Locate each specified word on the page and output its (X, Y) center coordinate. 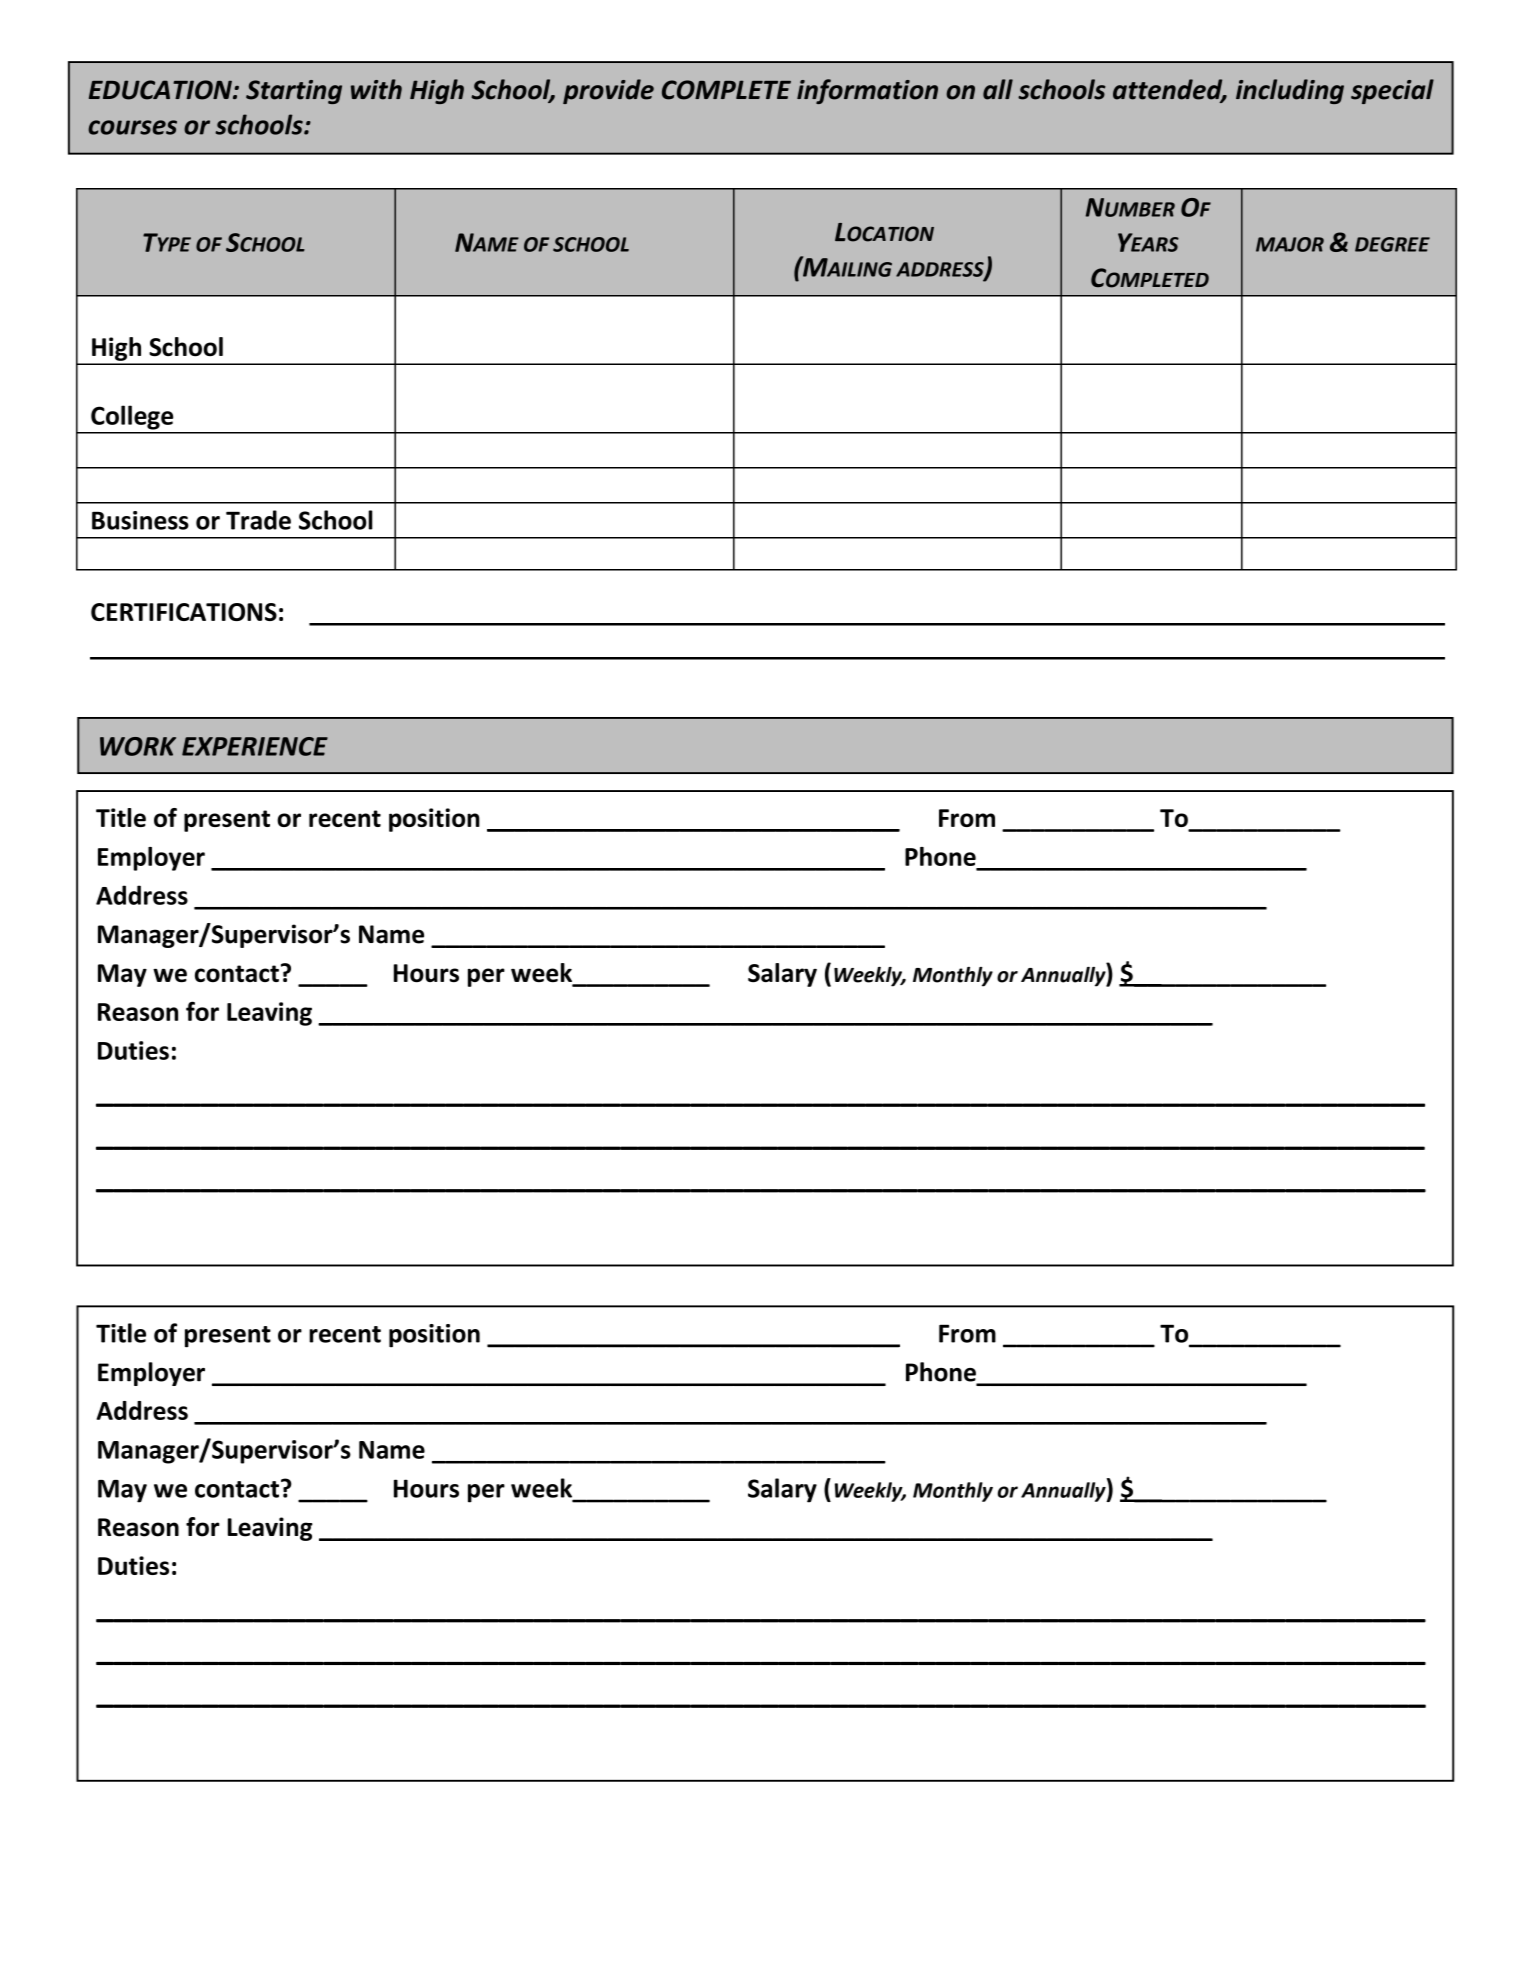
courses (132, 127)
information (867, 91)
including (1290, 91)
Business (140, 520)
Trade (258, 520)
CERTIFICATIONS (184, 612)
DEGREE (1392, 244)
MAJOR (1290, 244)
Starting (294, 92)
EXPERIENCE (255, 746)
